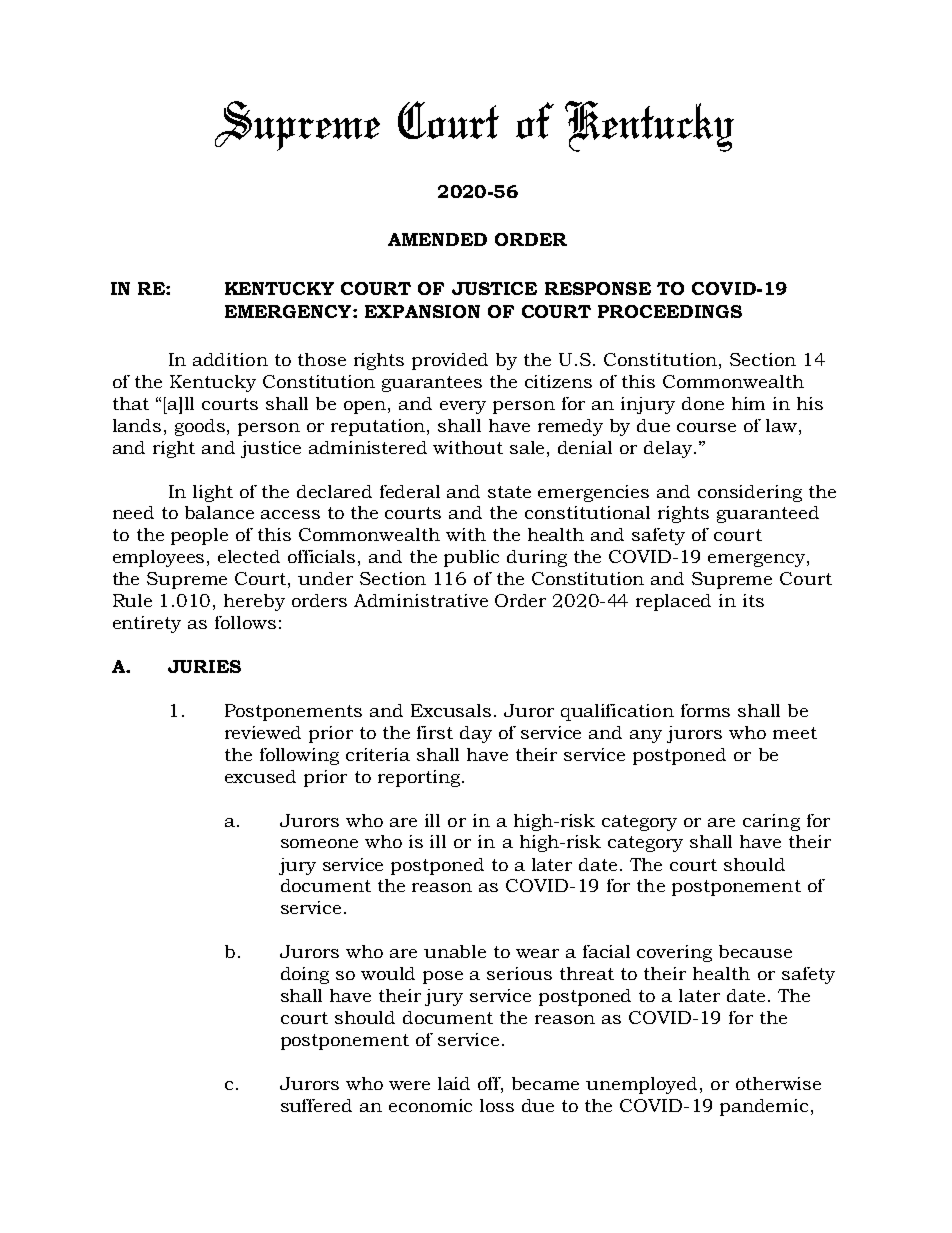 This page has width=952, height=1233. What do you see at coordinates (204, 666) in the page?
I see `JURIES` at bounding box center [204, 666].
